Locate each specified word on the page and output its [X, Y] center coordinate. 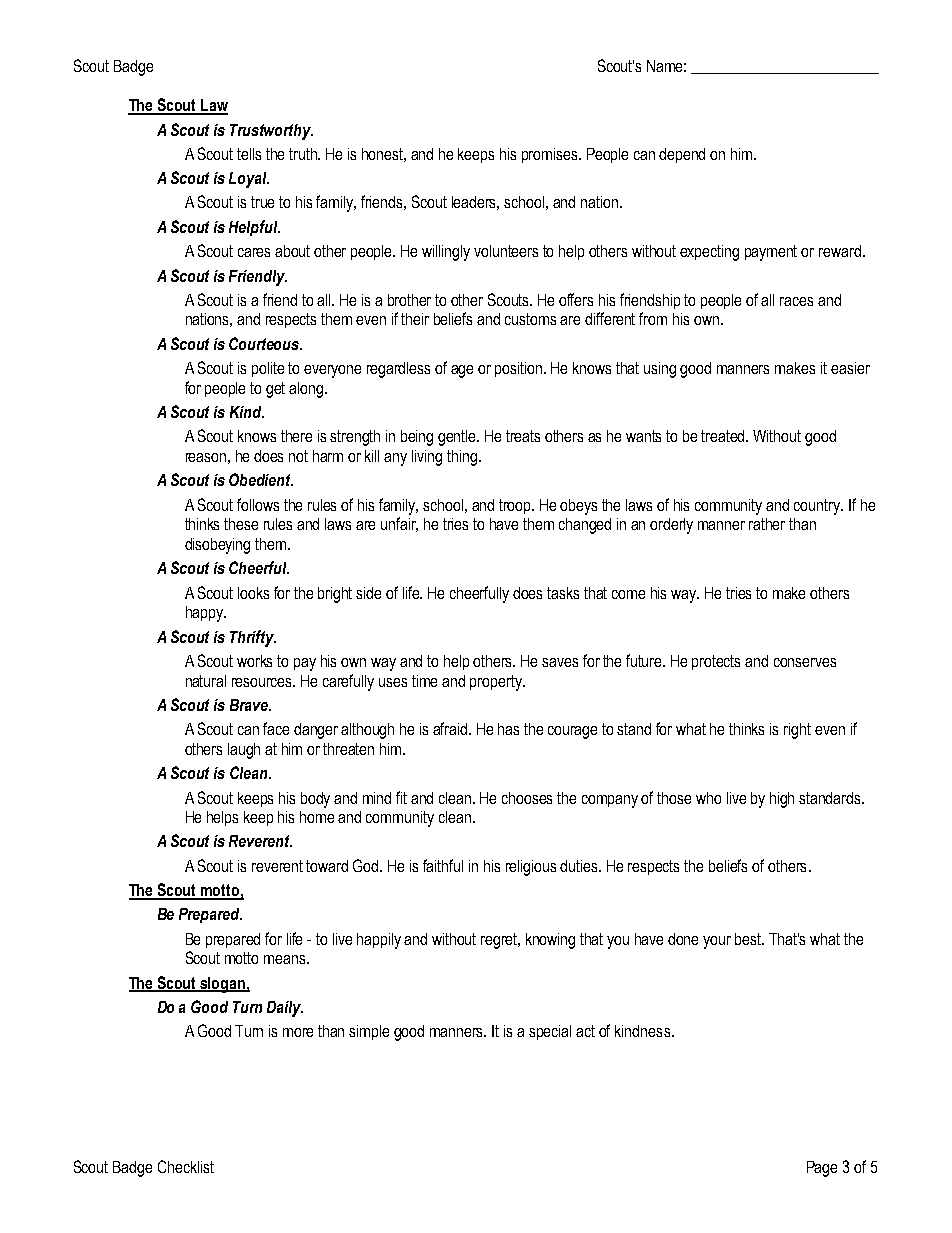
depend [682, 155]
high [782, 800]
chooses [527, 798]
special [550, 1032]
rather [767, 524]
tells [249, 154]
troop [516, 506]
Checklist [186, 1166]
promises [551, 155]
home [317, 817]
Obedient [261, 479]
